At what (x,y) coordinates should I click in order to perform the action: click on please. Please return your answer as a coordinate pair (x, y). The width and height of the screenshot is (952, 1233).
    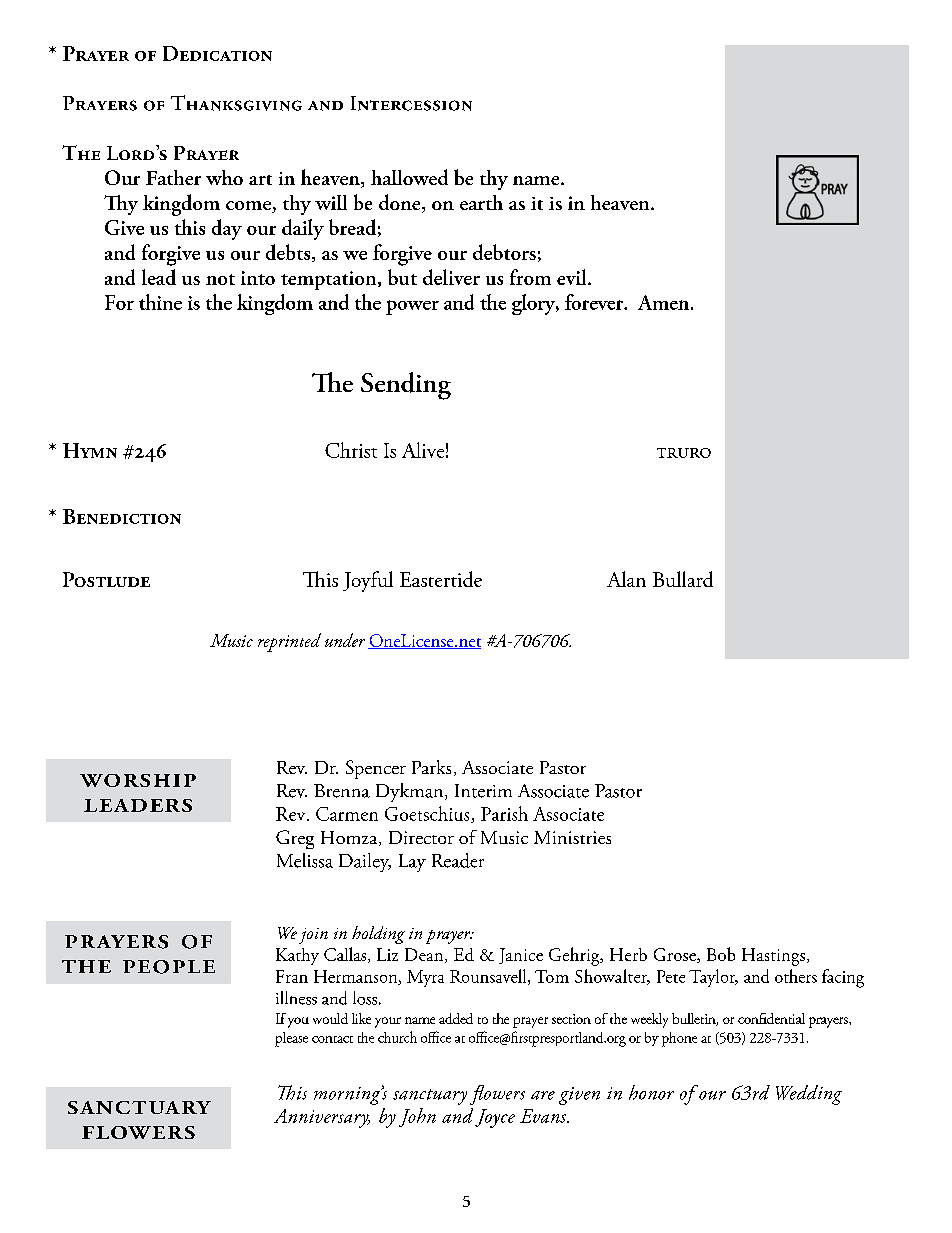
    Looking at the image, I should click on (291, 1039).
